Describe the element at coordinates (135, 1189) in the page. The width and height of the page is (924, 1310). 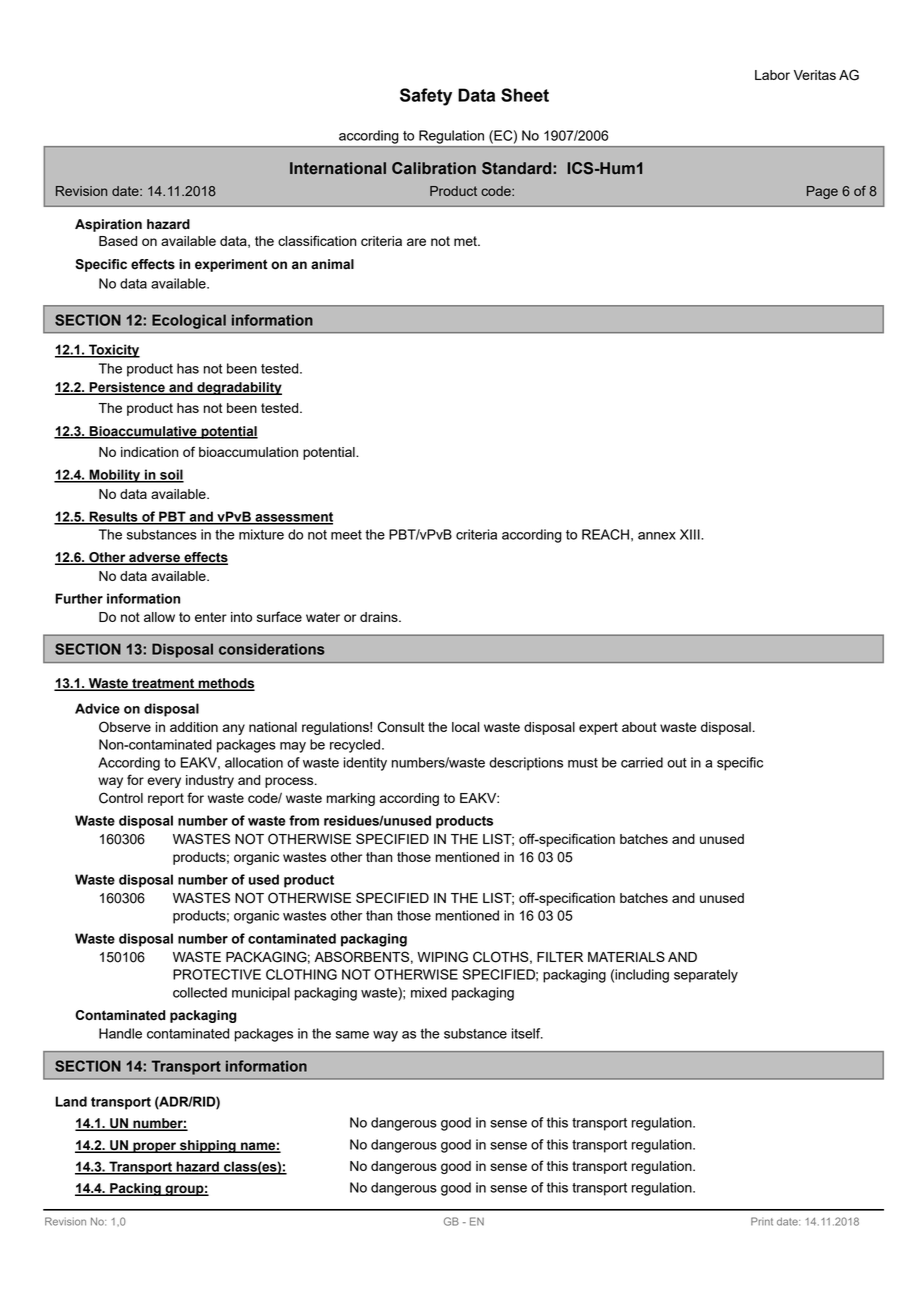
I see `Packing` at that location.
